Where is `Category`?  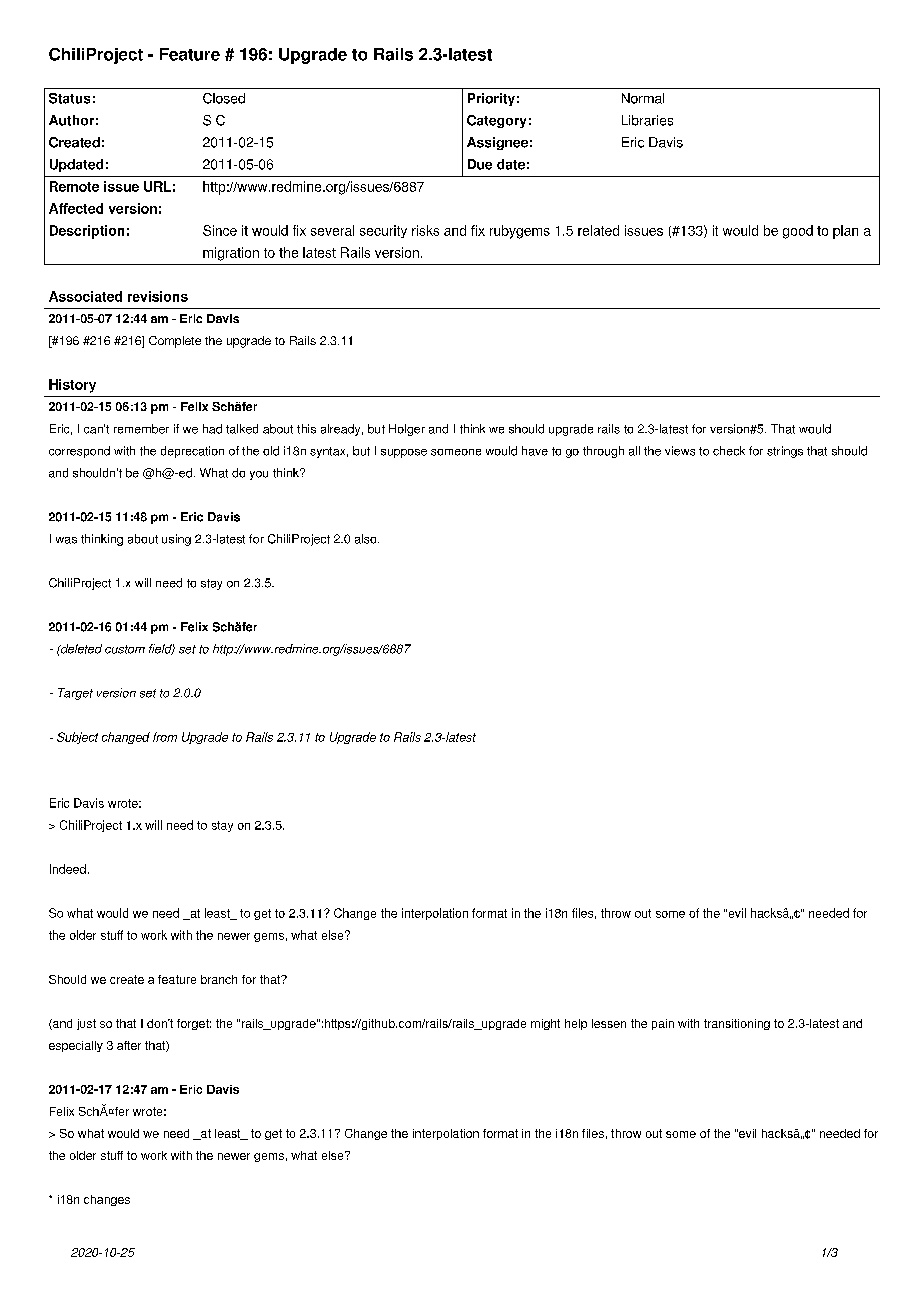
Category is located at coordinates (496, 121).
